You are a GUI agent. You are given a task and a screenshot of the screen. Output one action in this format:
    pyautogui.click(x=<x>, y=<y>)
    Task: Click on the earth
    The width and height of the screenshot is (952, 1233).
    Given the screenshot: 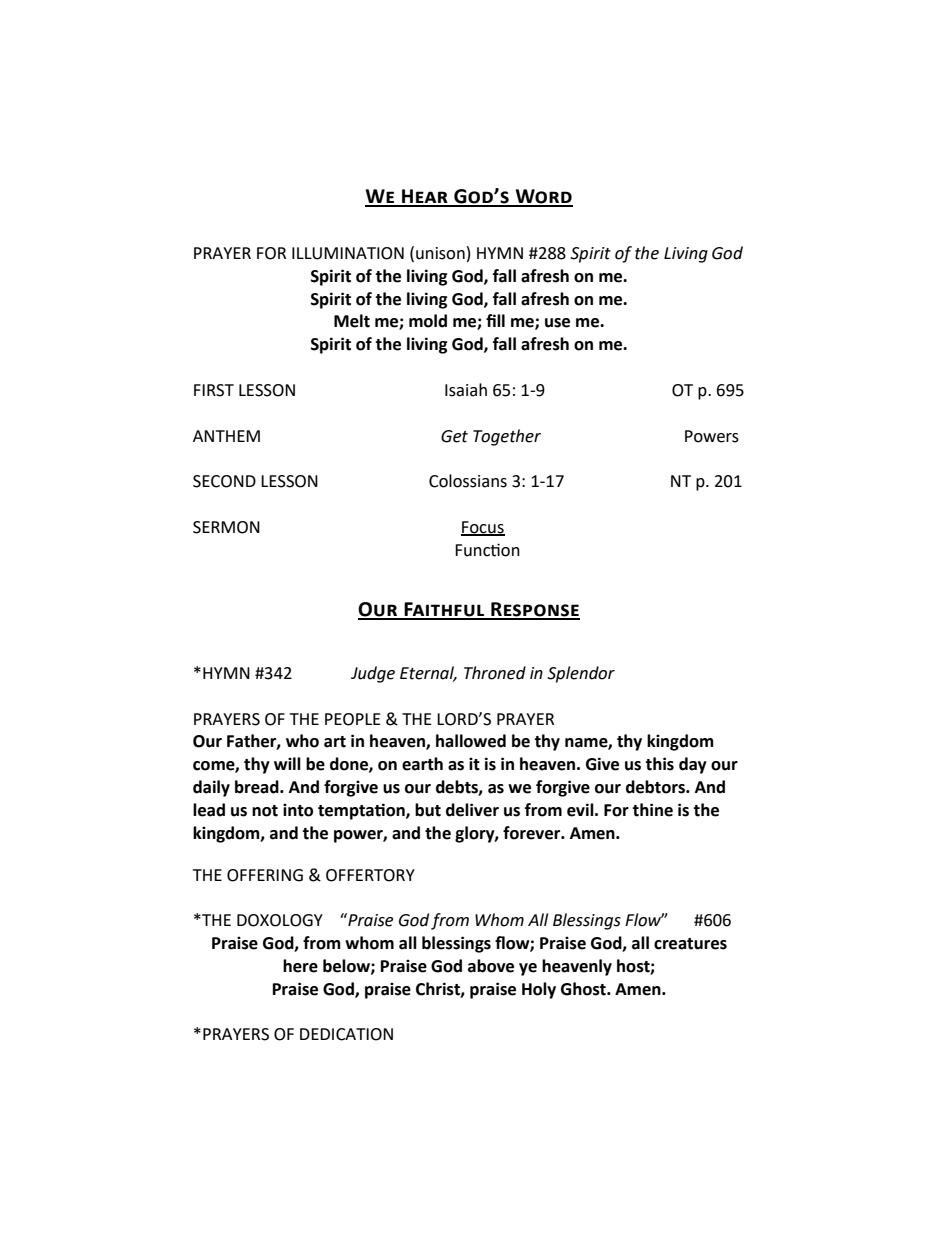 What is the action you would take?
    pyautogui.click(x=422, y=764)
